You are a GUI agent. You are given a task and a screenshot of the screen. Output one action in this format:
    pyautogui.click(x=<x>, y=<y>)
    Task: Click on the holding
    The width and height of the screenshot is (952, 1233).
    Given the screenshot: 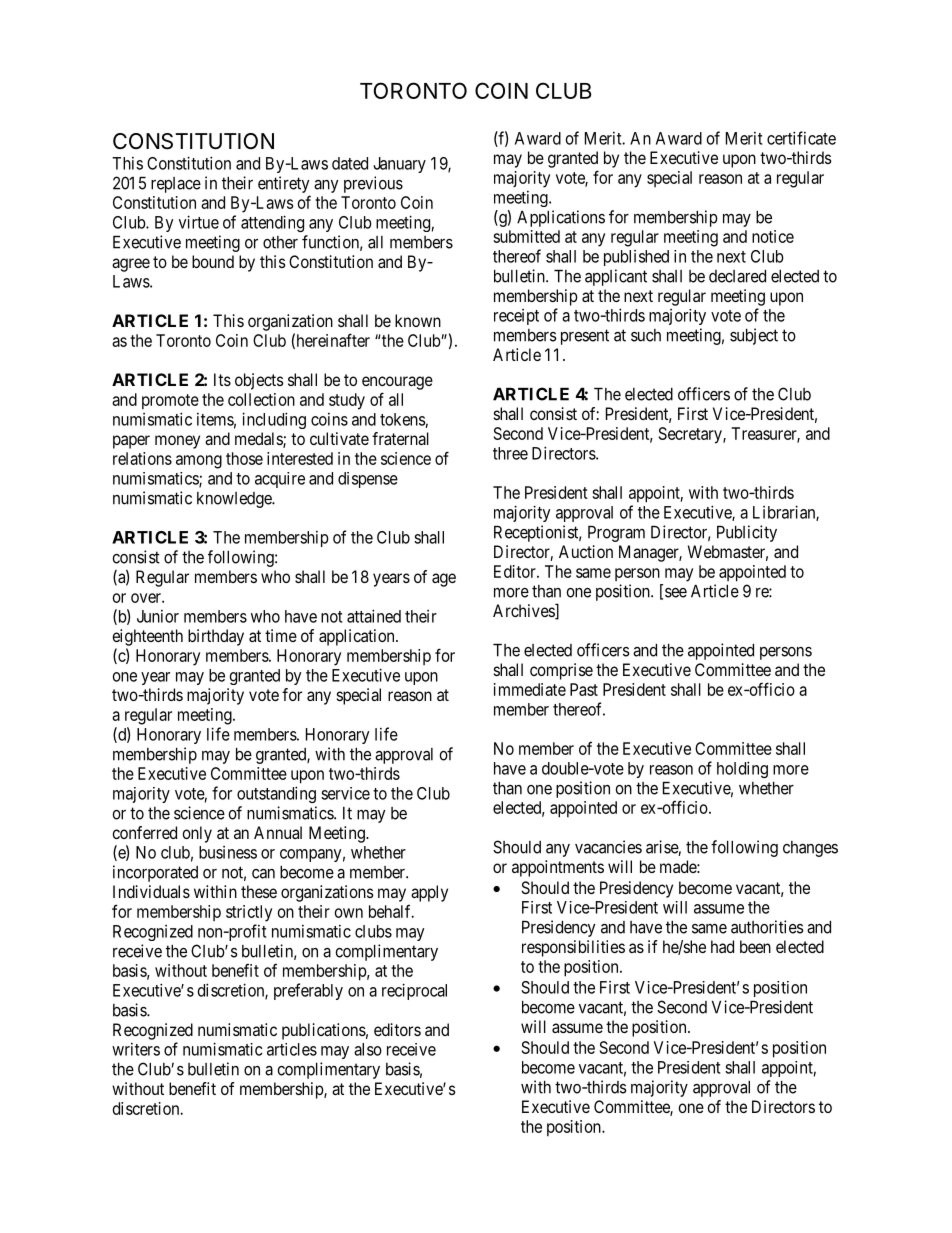 What is the action you would take?
    pyautogui.click(x=742, y=769)
